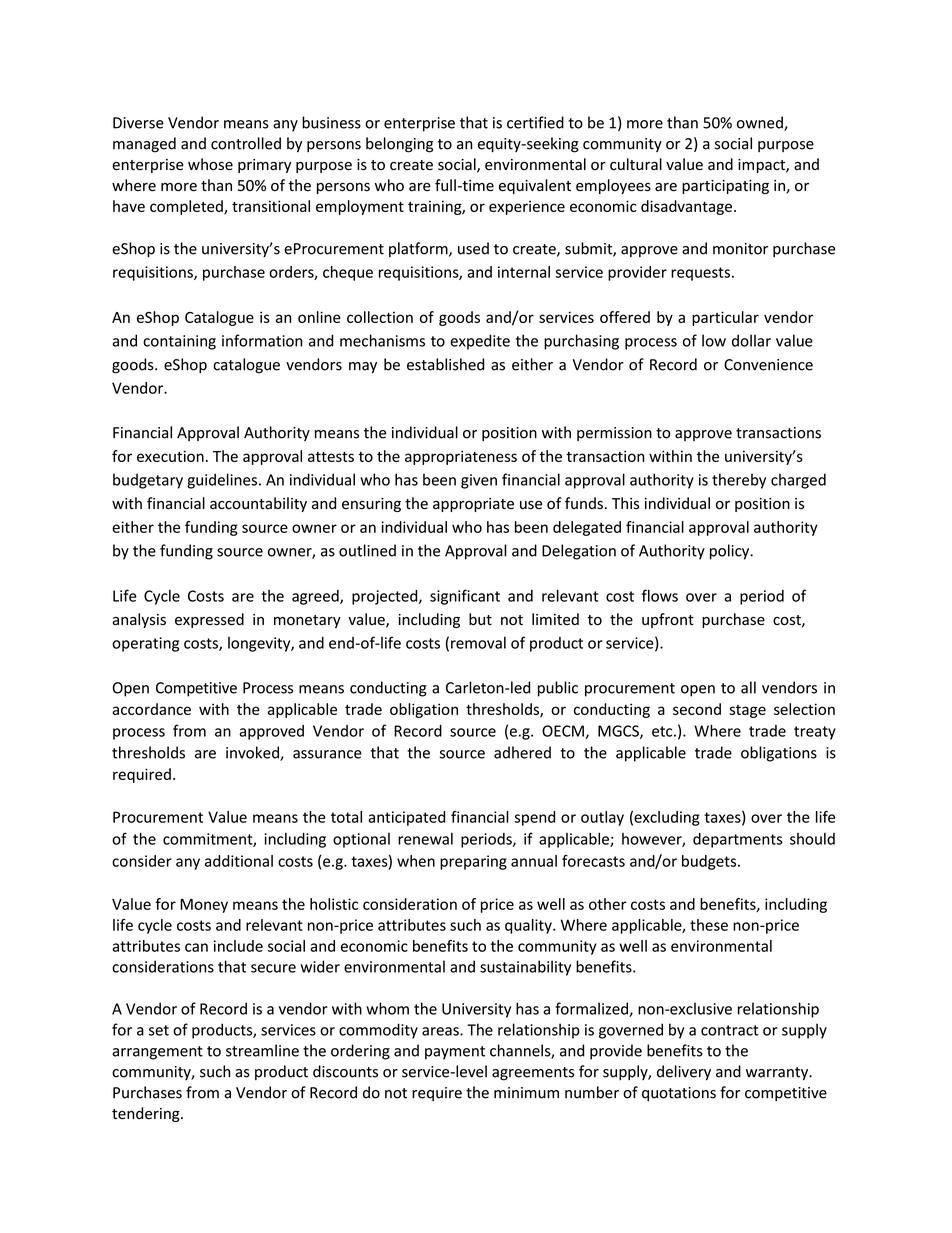 Image resolution: width=952 pixels, height=1233 pixels. Describe the element at coordinates (209, 620) in the page. I see `expressed` at that location.
